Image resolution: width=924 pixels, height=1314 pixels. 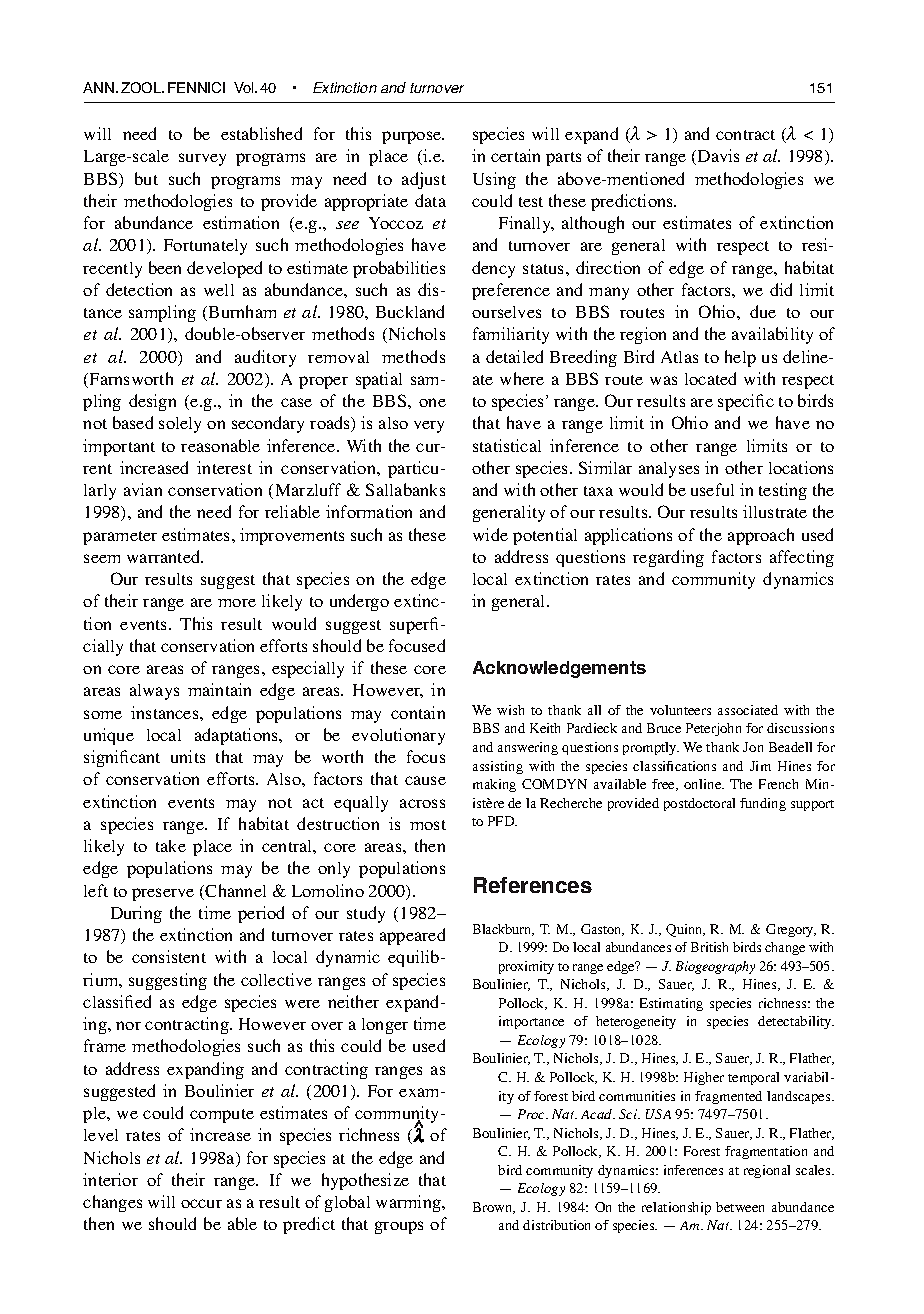 What do you see at coordinates (413, 137) in the screenshot?
I see `purpose` at bounding box center [413, 137].
